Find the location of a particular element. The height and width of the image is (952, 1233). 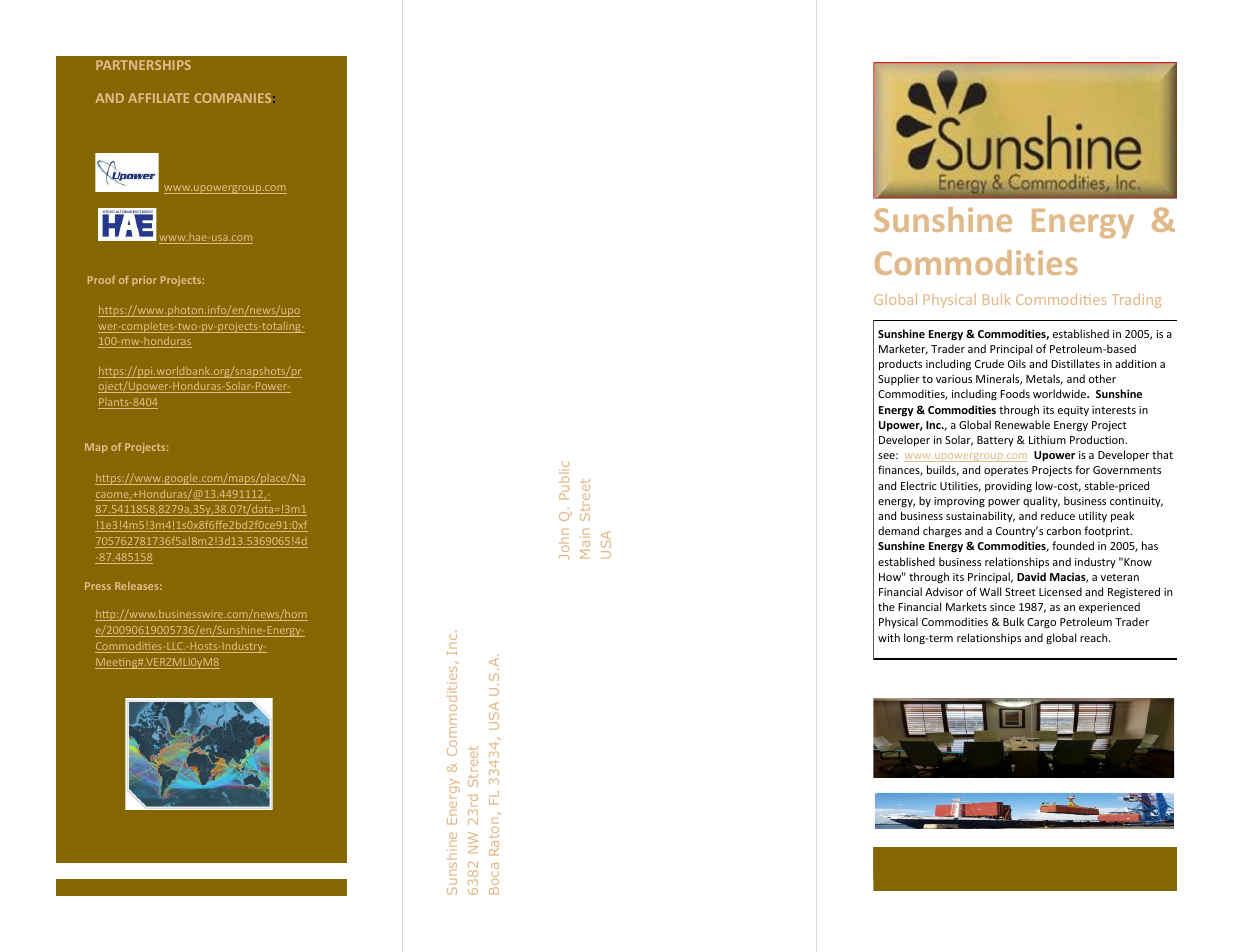

demand is located at coordinates (898, 530).
